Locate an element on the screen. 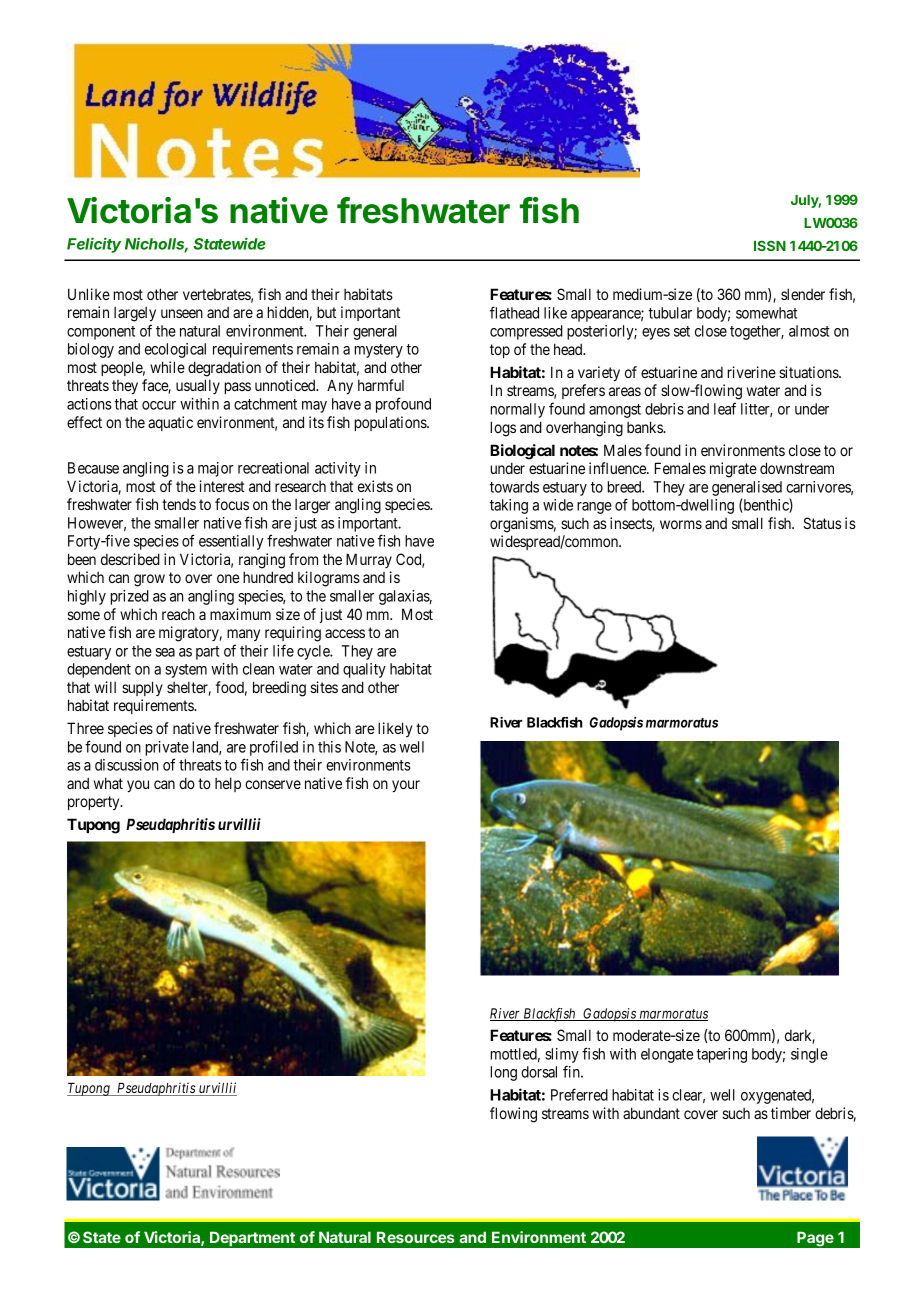  compressed is located at coordinates (526, 332).
